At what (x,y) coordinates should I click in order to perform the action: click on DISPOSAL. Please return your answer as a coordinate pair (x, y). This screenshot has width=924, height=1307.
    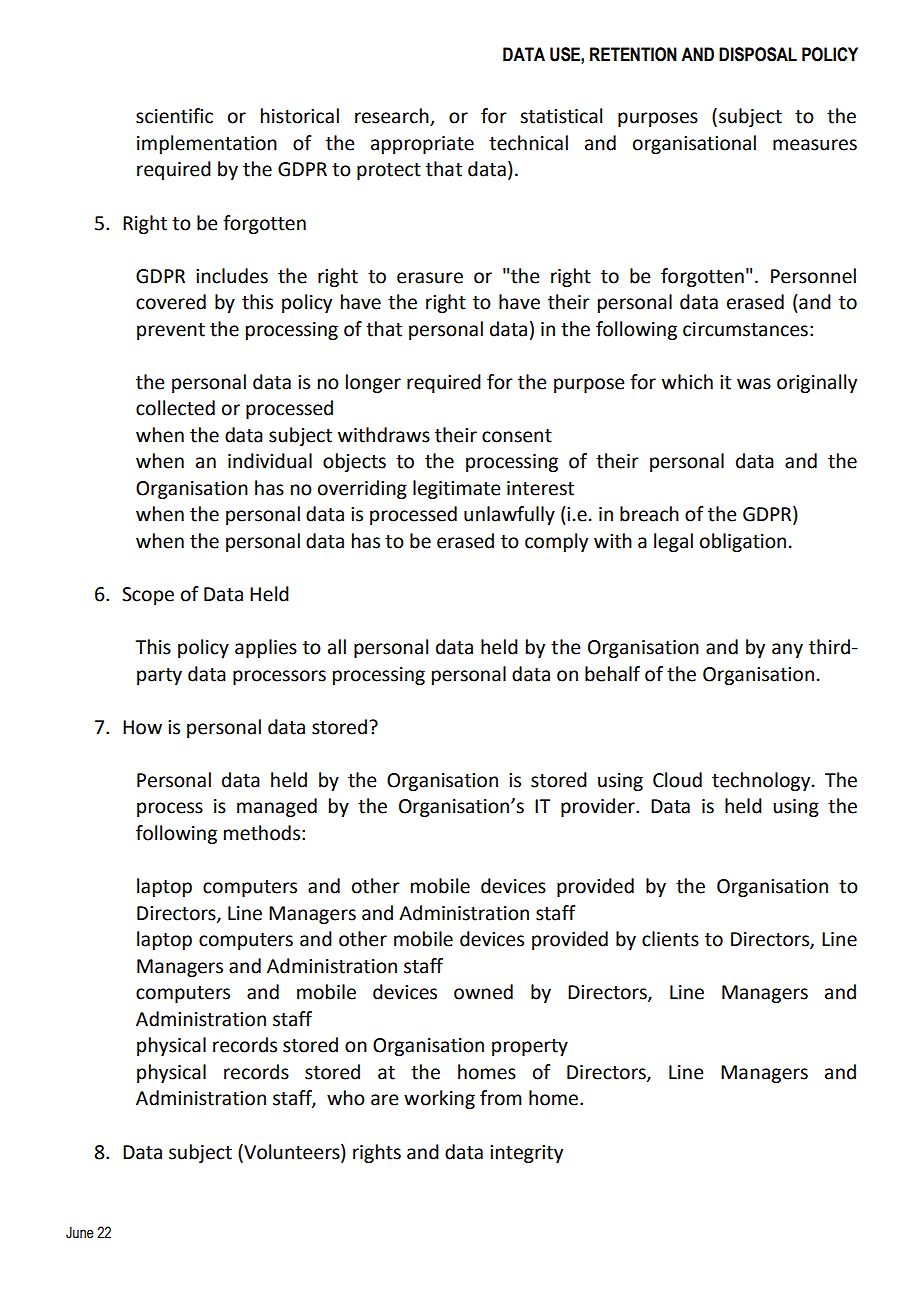
    Looking at the image, I should click on (758, 54).
